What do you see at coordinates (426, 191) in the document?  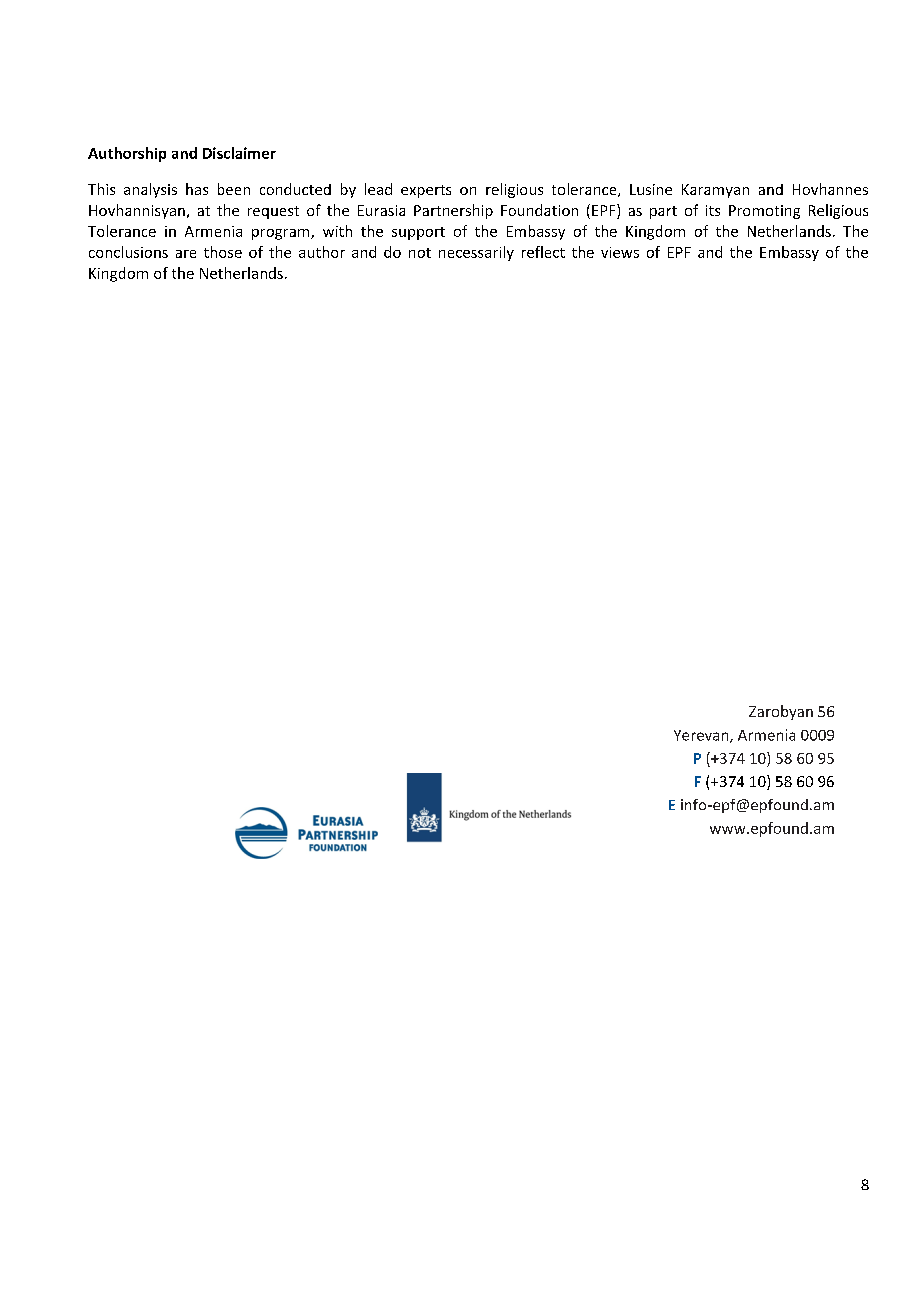 I see `experts` at bounding box center [426, 191].
